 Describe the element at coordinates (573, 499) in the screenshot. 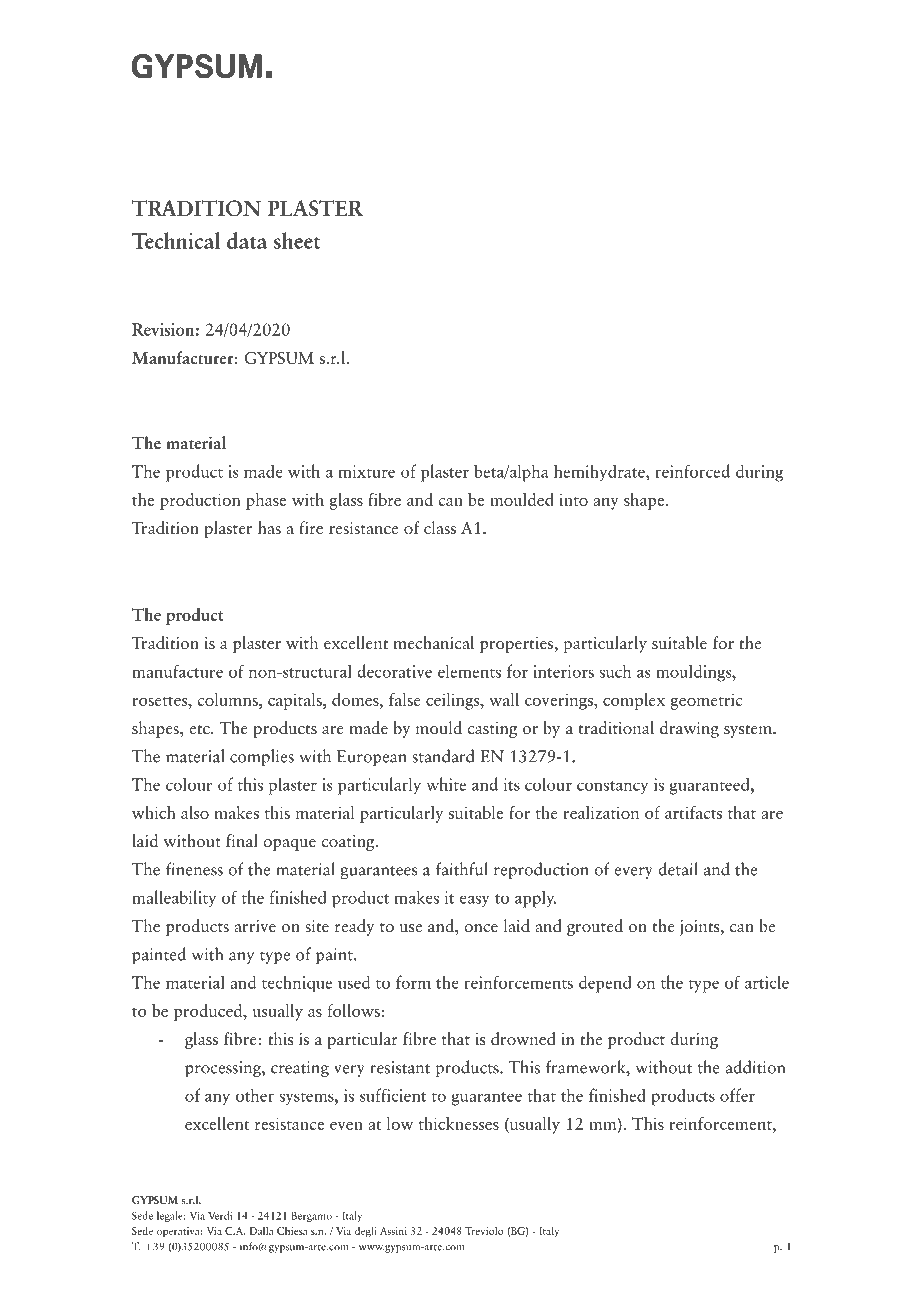

I see `into` at that location.
